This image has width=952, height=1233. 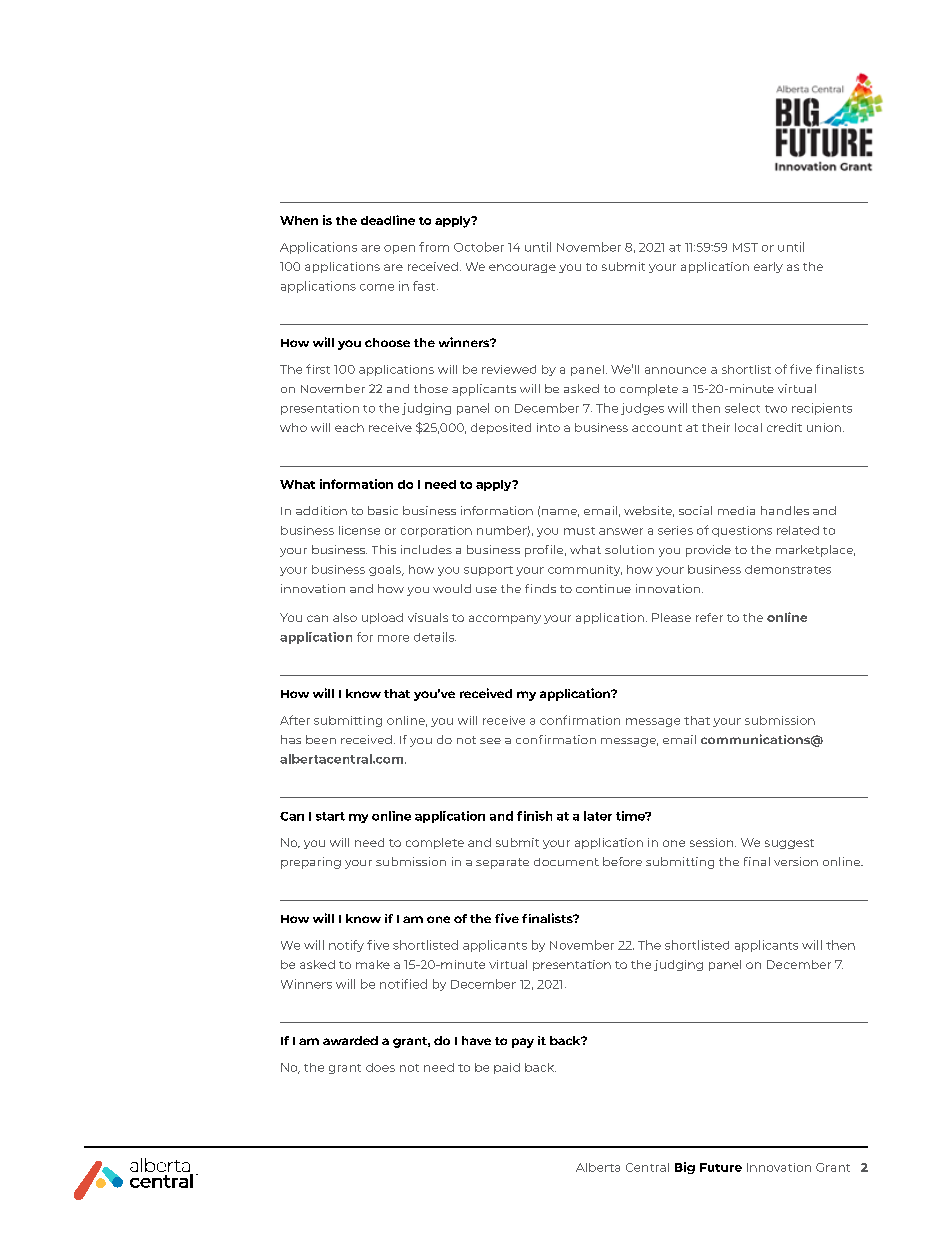 I want to click on finish, so click(x=534, y=816).
